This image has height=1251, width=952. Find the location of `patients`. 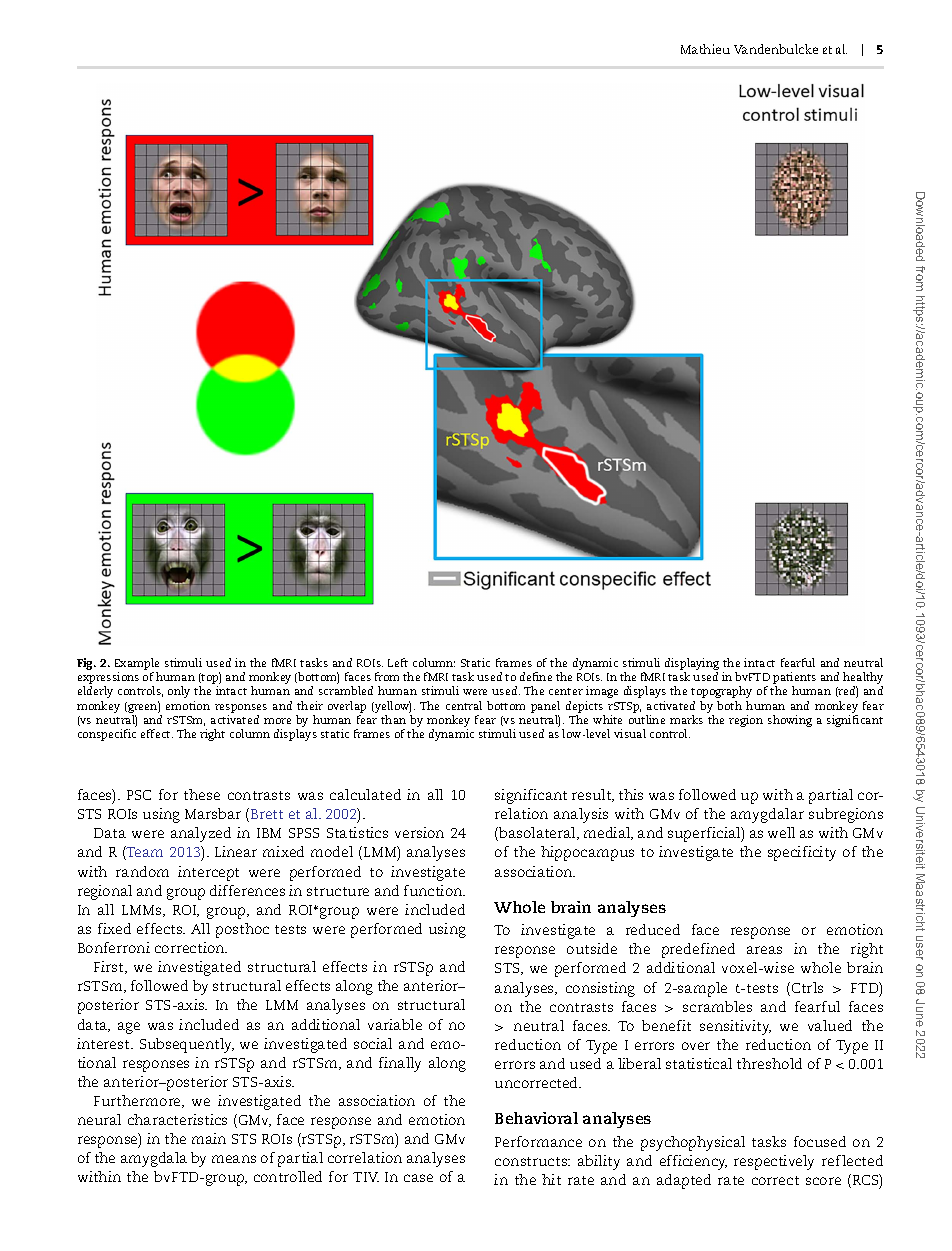

patients is located at coordinates (794, 679).
